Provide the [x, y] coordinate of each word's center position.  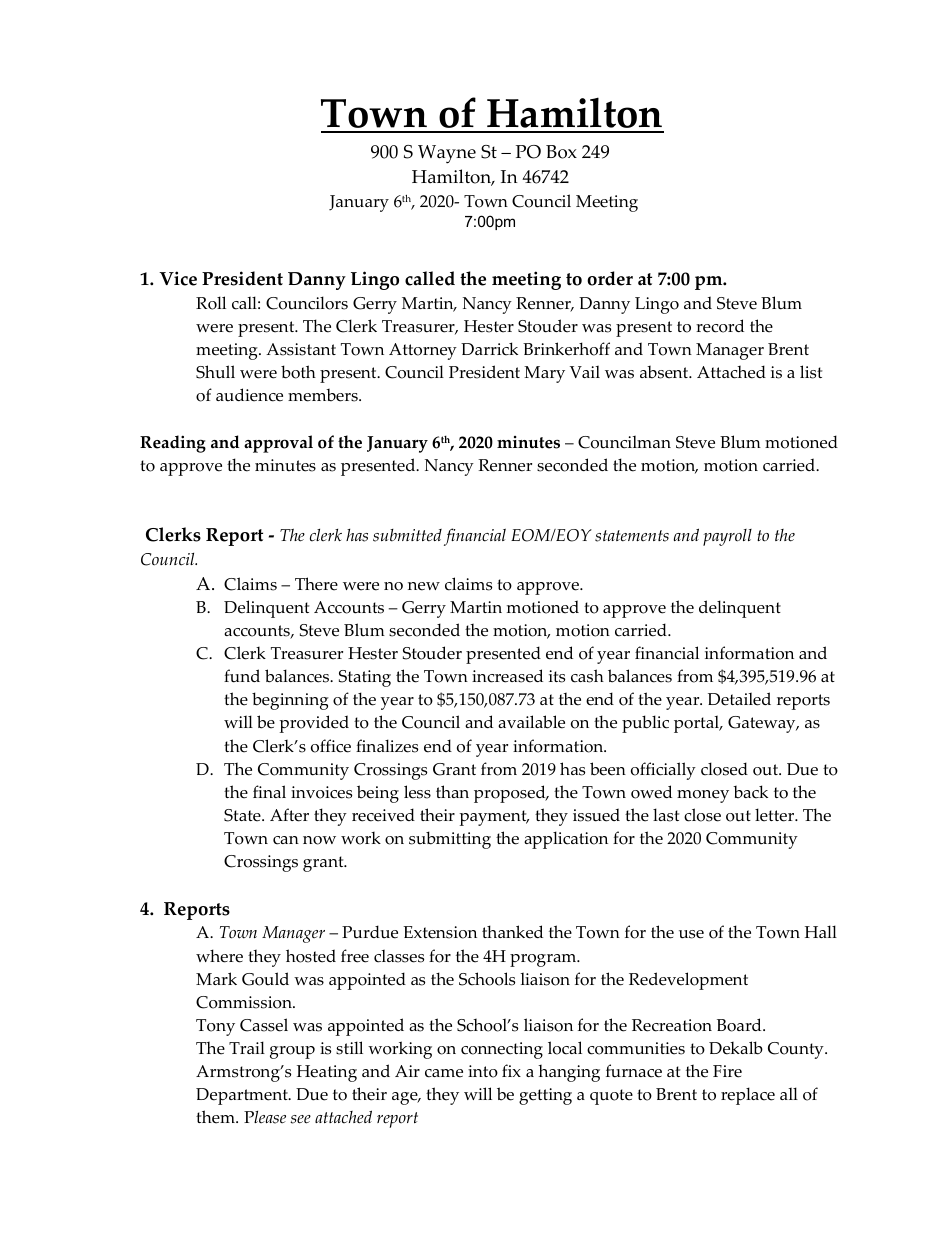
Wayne [447, 154]
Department [243, 1096]
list [811, 372]
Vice [178, 278]
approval [278, 444]
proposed [511, 794]
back [750, 792]
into [483, 1071]
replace [748, 1096]
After [289, 815]
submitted [407, 535]
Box [561, 152]
